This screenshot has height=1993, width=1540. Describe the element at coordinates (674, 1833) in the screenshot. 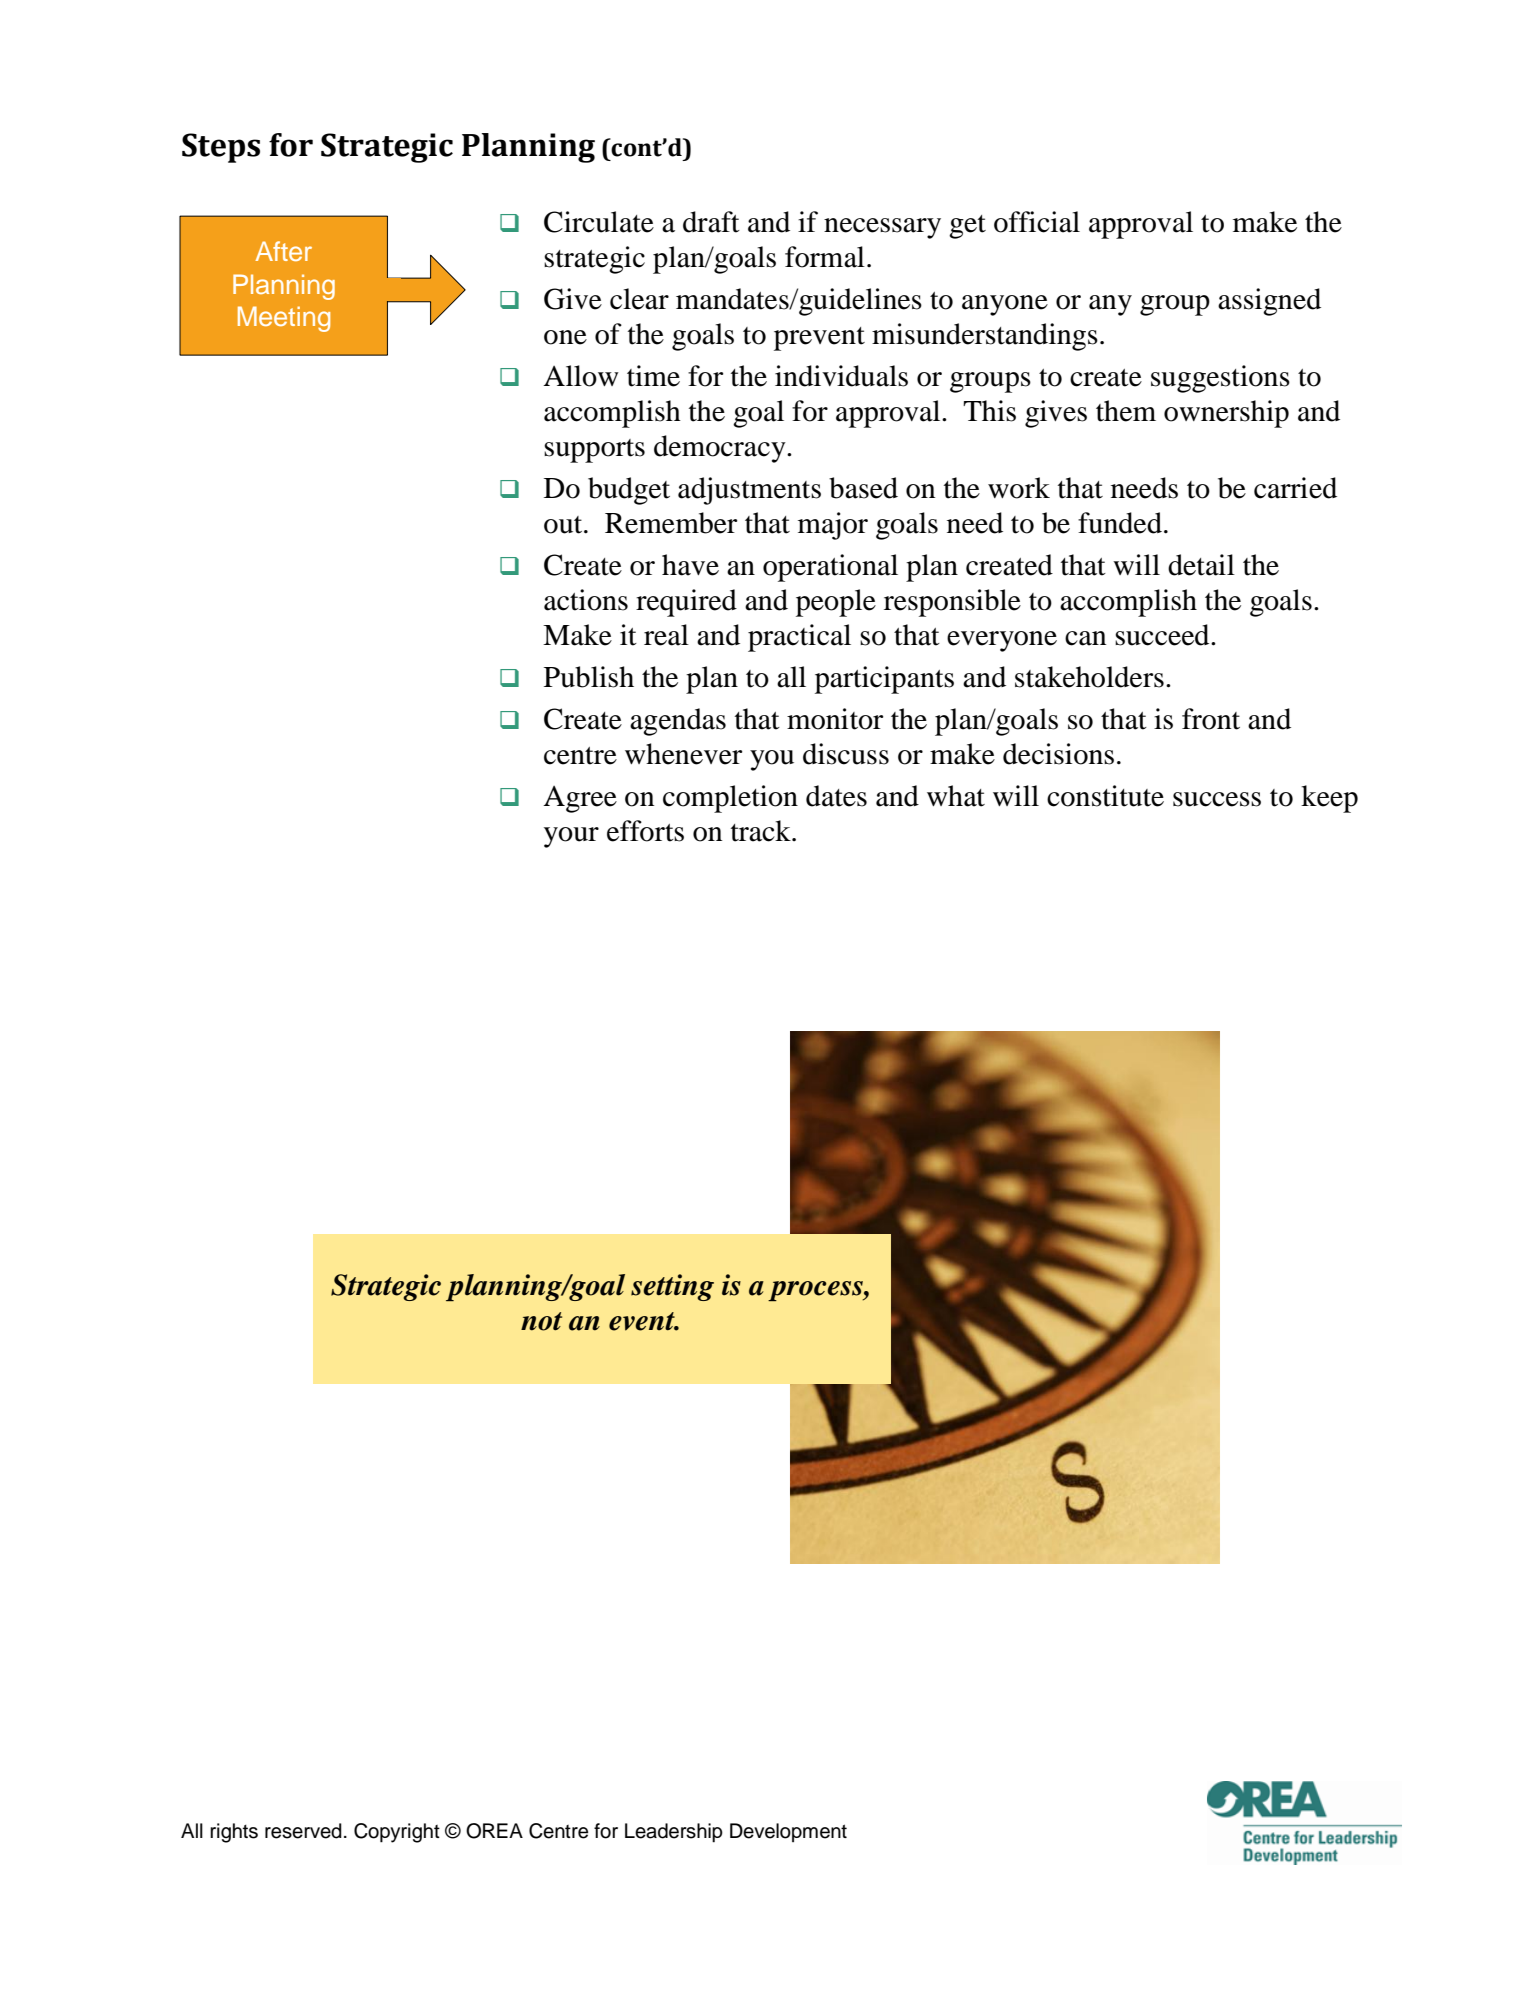

I see `Leadership` at that location.
